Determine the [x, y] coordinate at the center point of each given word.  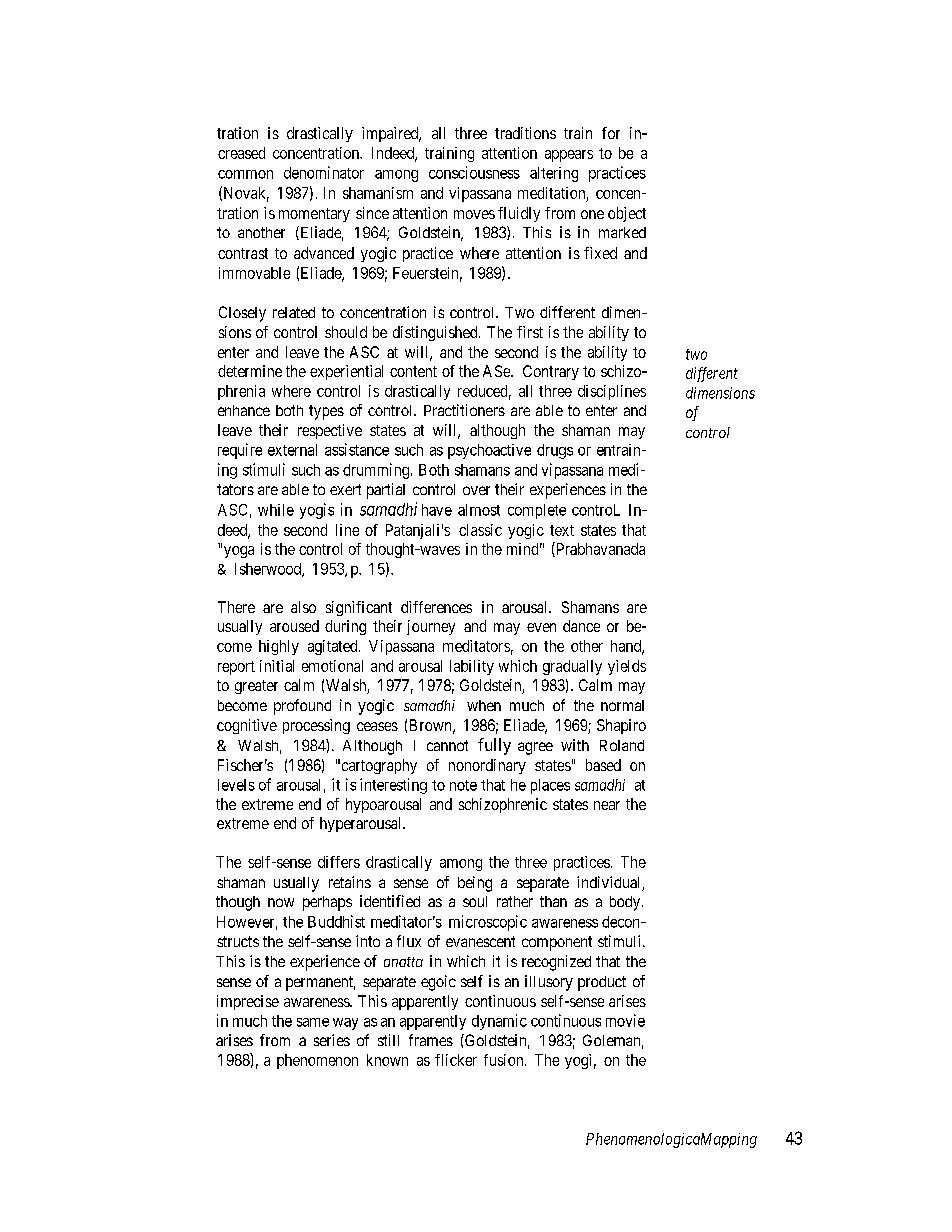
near [607, 805]
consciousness [474, 172]
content [413, 371]
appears [569, 156]
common [245, 174]
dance [581, 626]
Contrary [551, 372]
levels [236, 785]
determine [250, 371]
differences [436, 607]
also [303, 607]
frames [431, 1040]
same [313, 1022]
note [463, 785]
